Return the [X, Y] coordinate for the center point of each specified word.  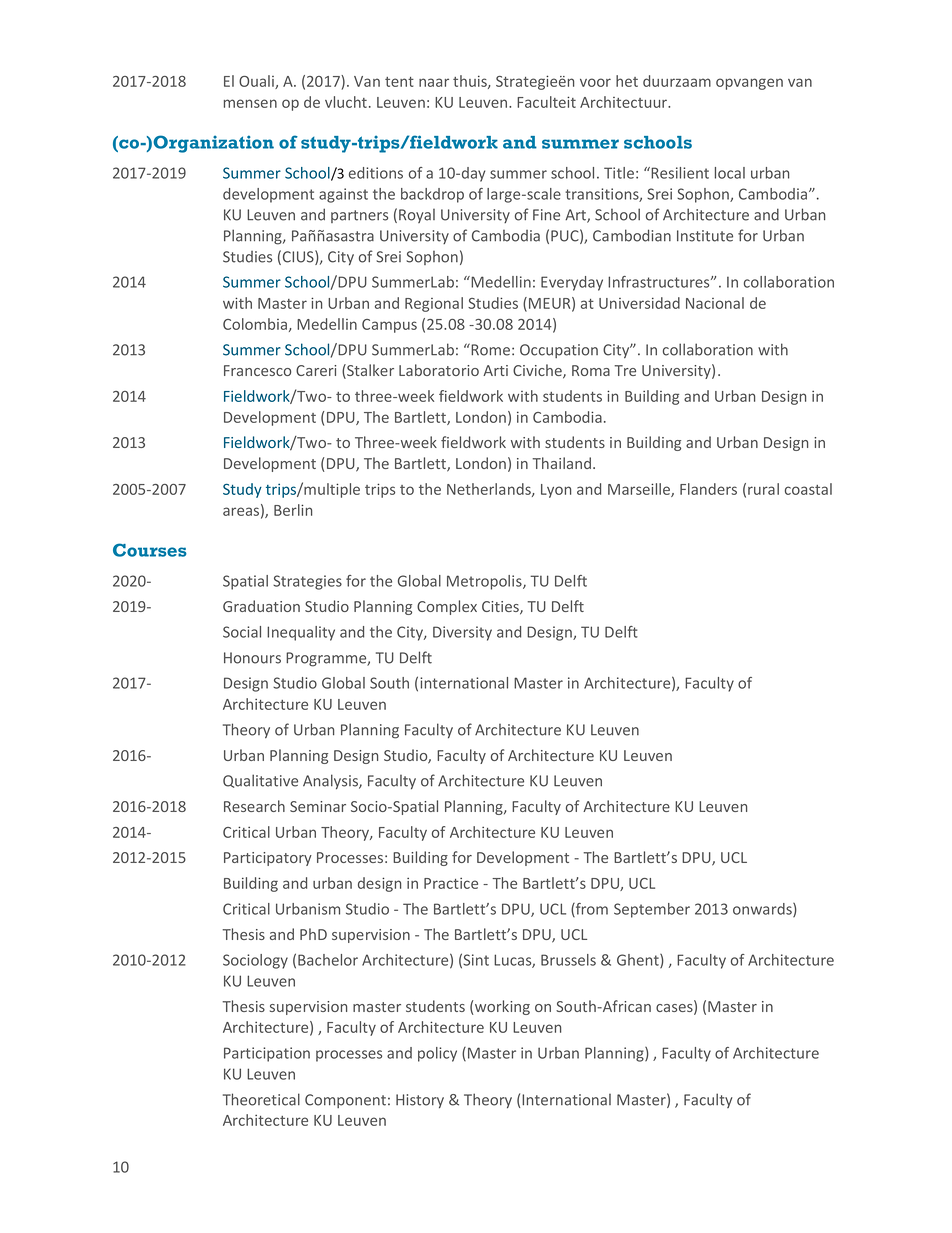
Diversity [462, 633]
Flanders [708, 489]
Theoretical [261, 1099]
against [343, 195]
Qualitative [260, 781]
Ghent [639, 961]
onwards [763, 910]
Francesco [257, 370]
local [730, 173]
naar [434, 82]
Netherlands [490, 490]
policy [437, 1054]
